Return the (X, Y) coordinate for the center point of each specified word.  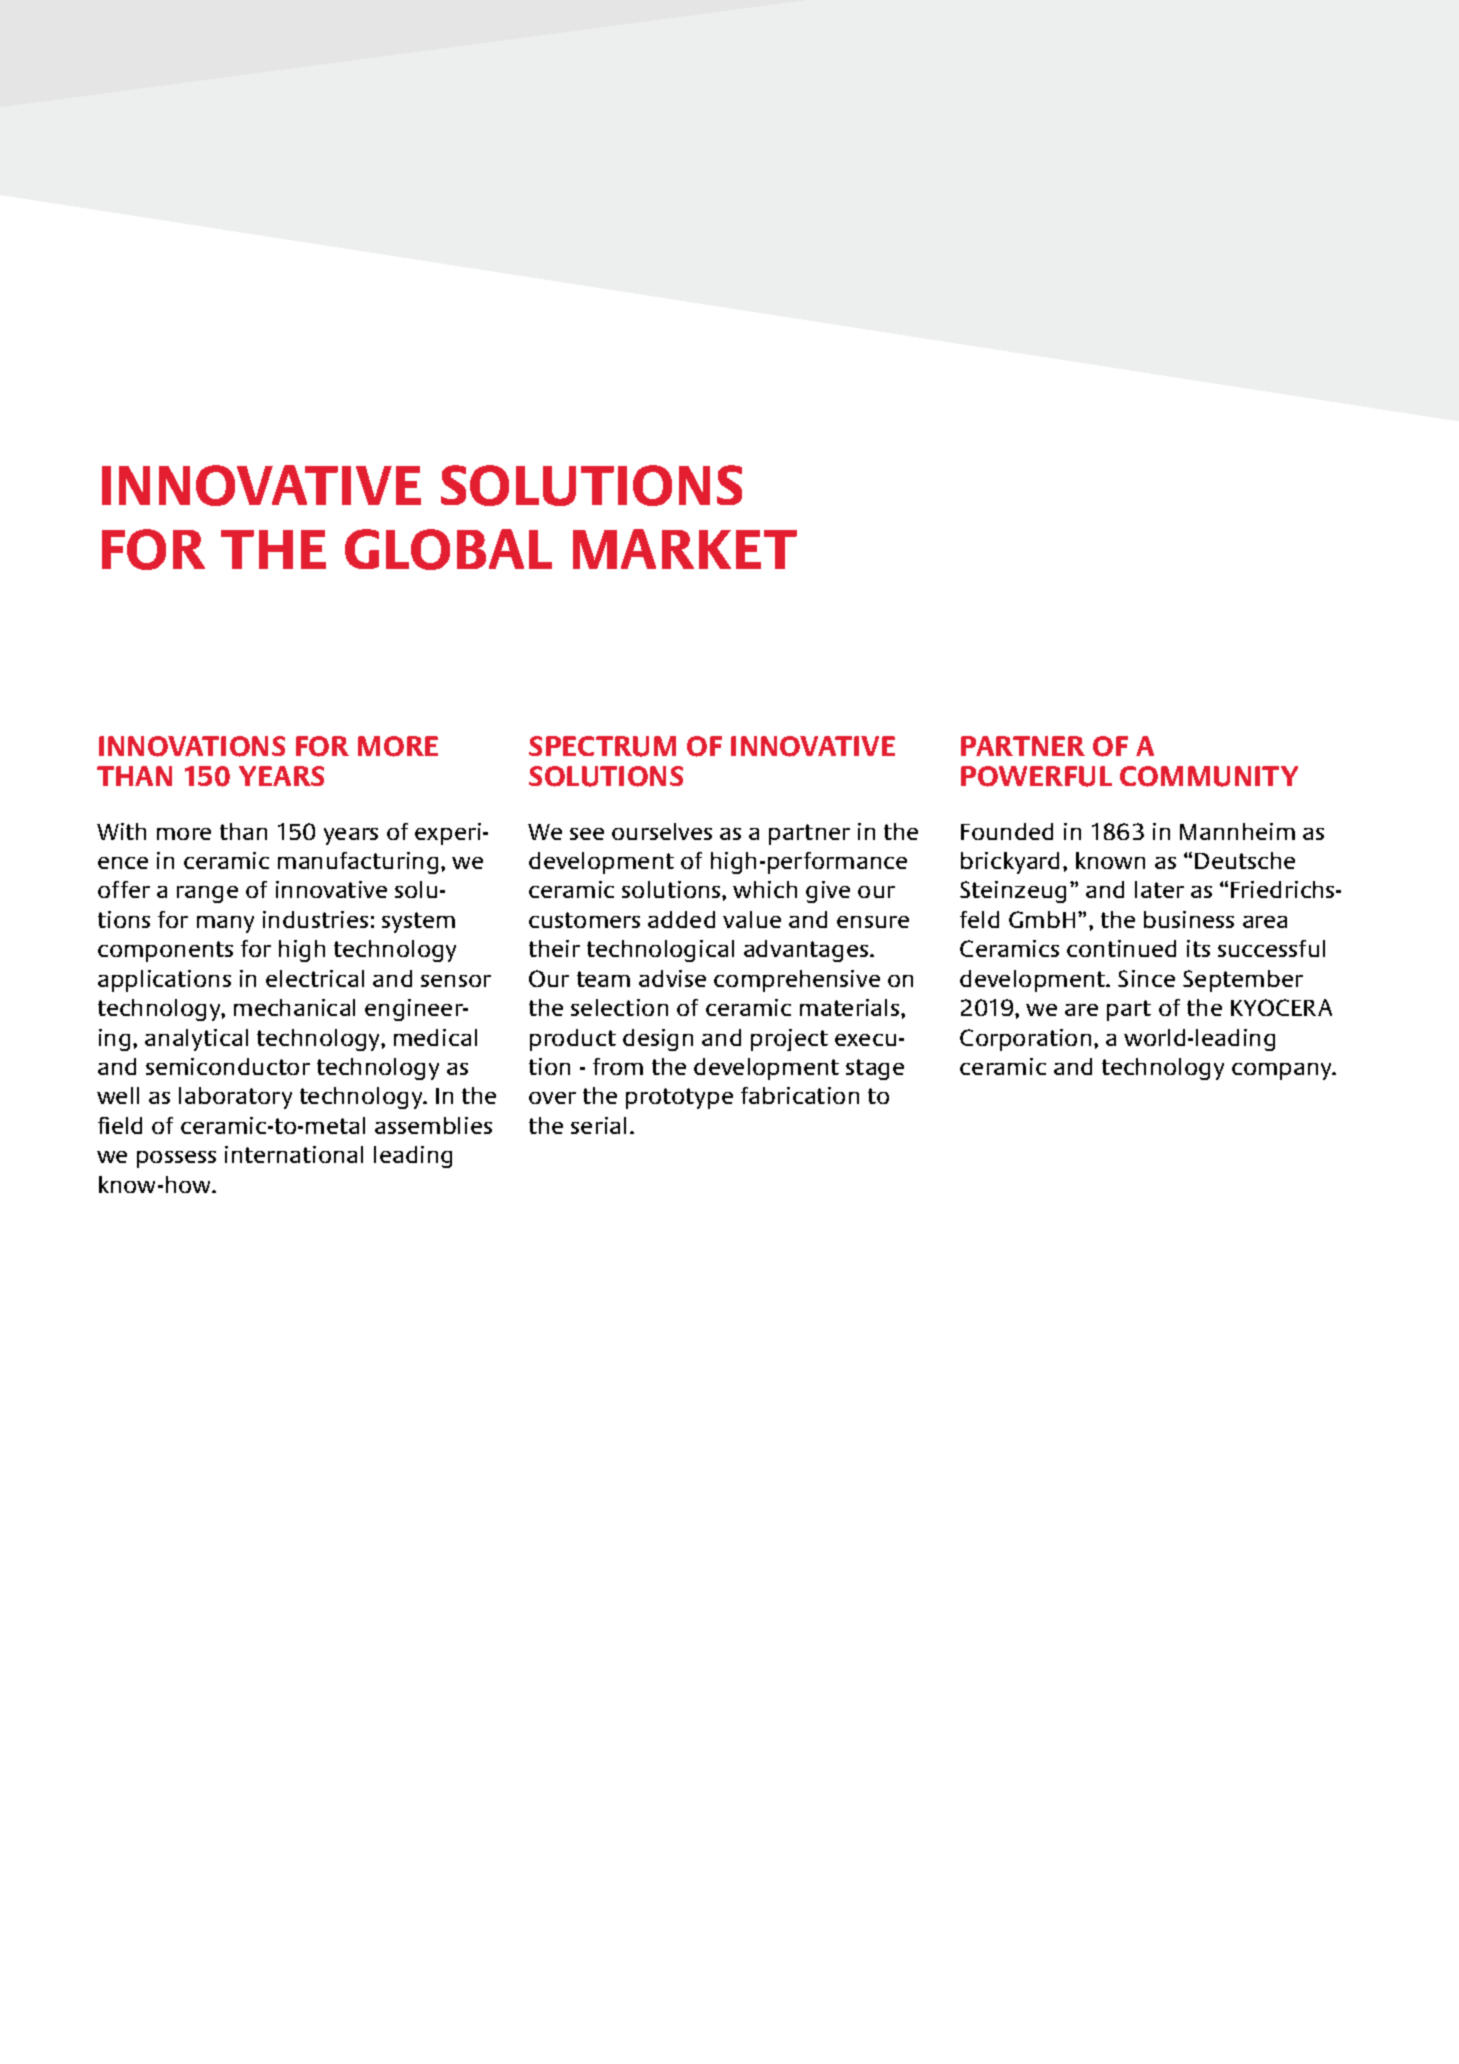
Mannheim (1237, 831)
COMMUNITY (1209, 776)
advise (672, 978)
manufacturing (358, 863)
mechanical (294, 1007)
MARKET (685, 549)
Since (1146, 978)
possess (176, 1159)
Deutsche (1245, 860)
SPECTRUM (602, 746)
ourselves (662, 831)
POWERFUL (1036, 776)
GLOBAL (448, 549)
